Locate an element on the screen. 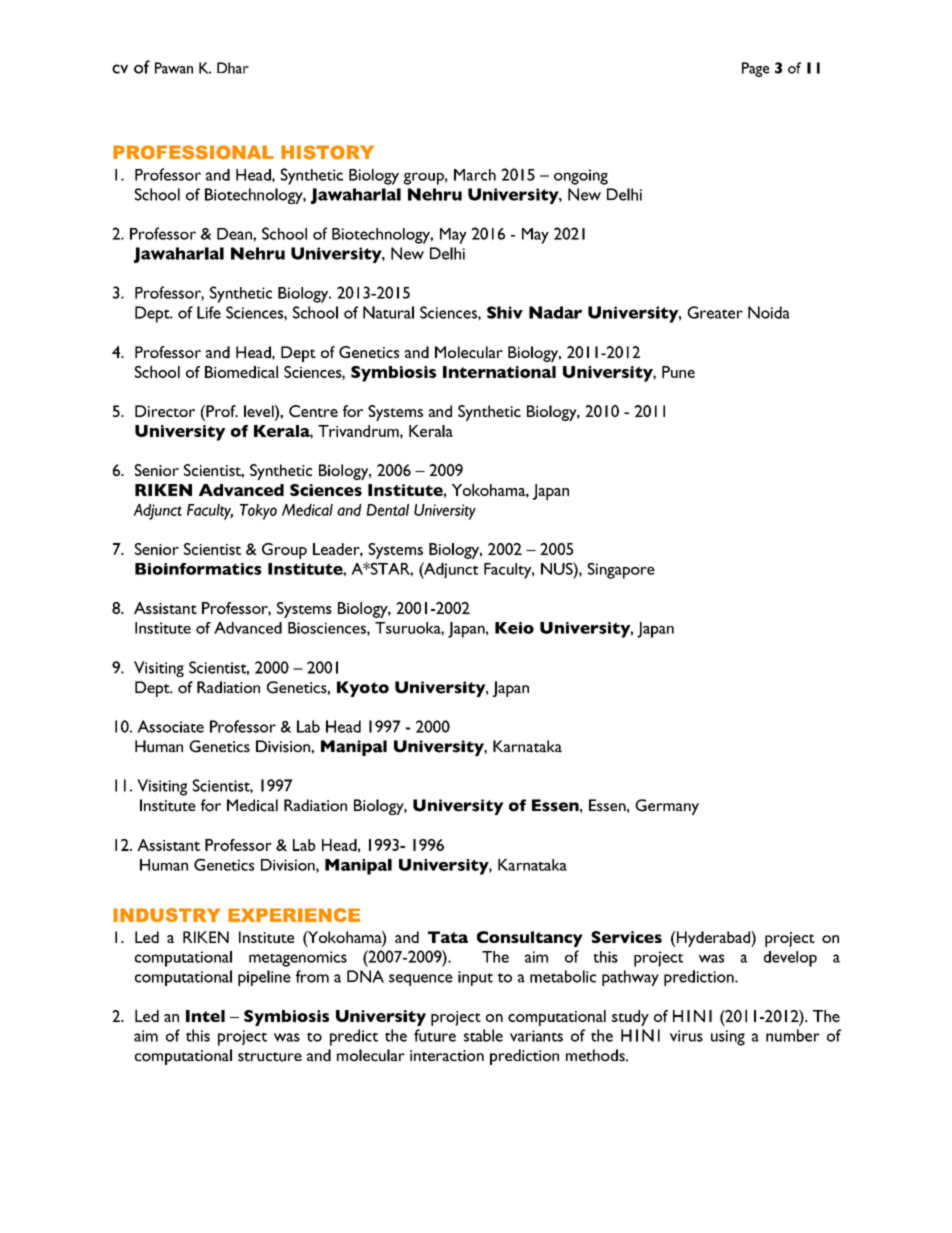 This screenshot has width=952, height=1233. Associate is located at coordinates (170, 726).
